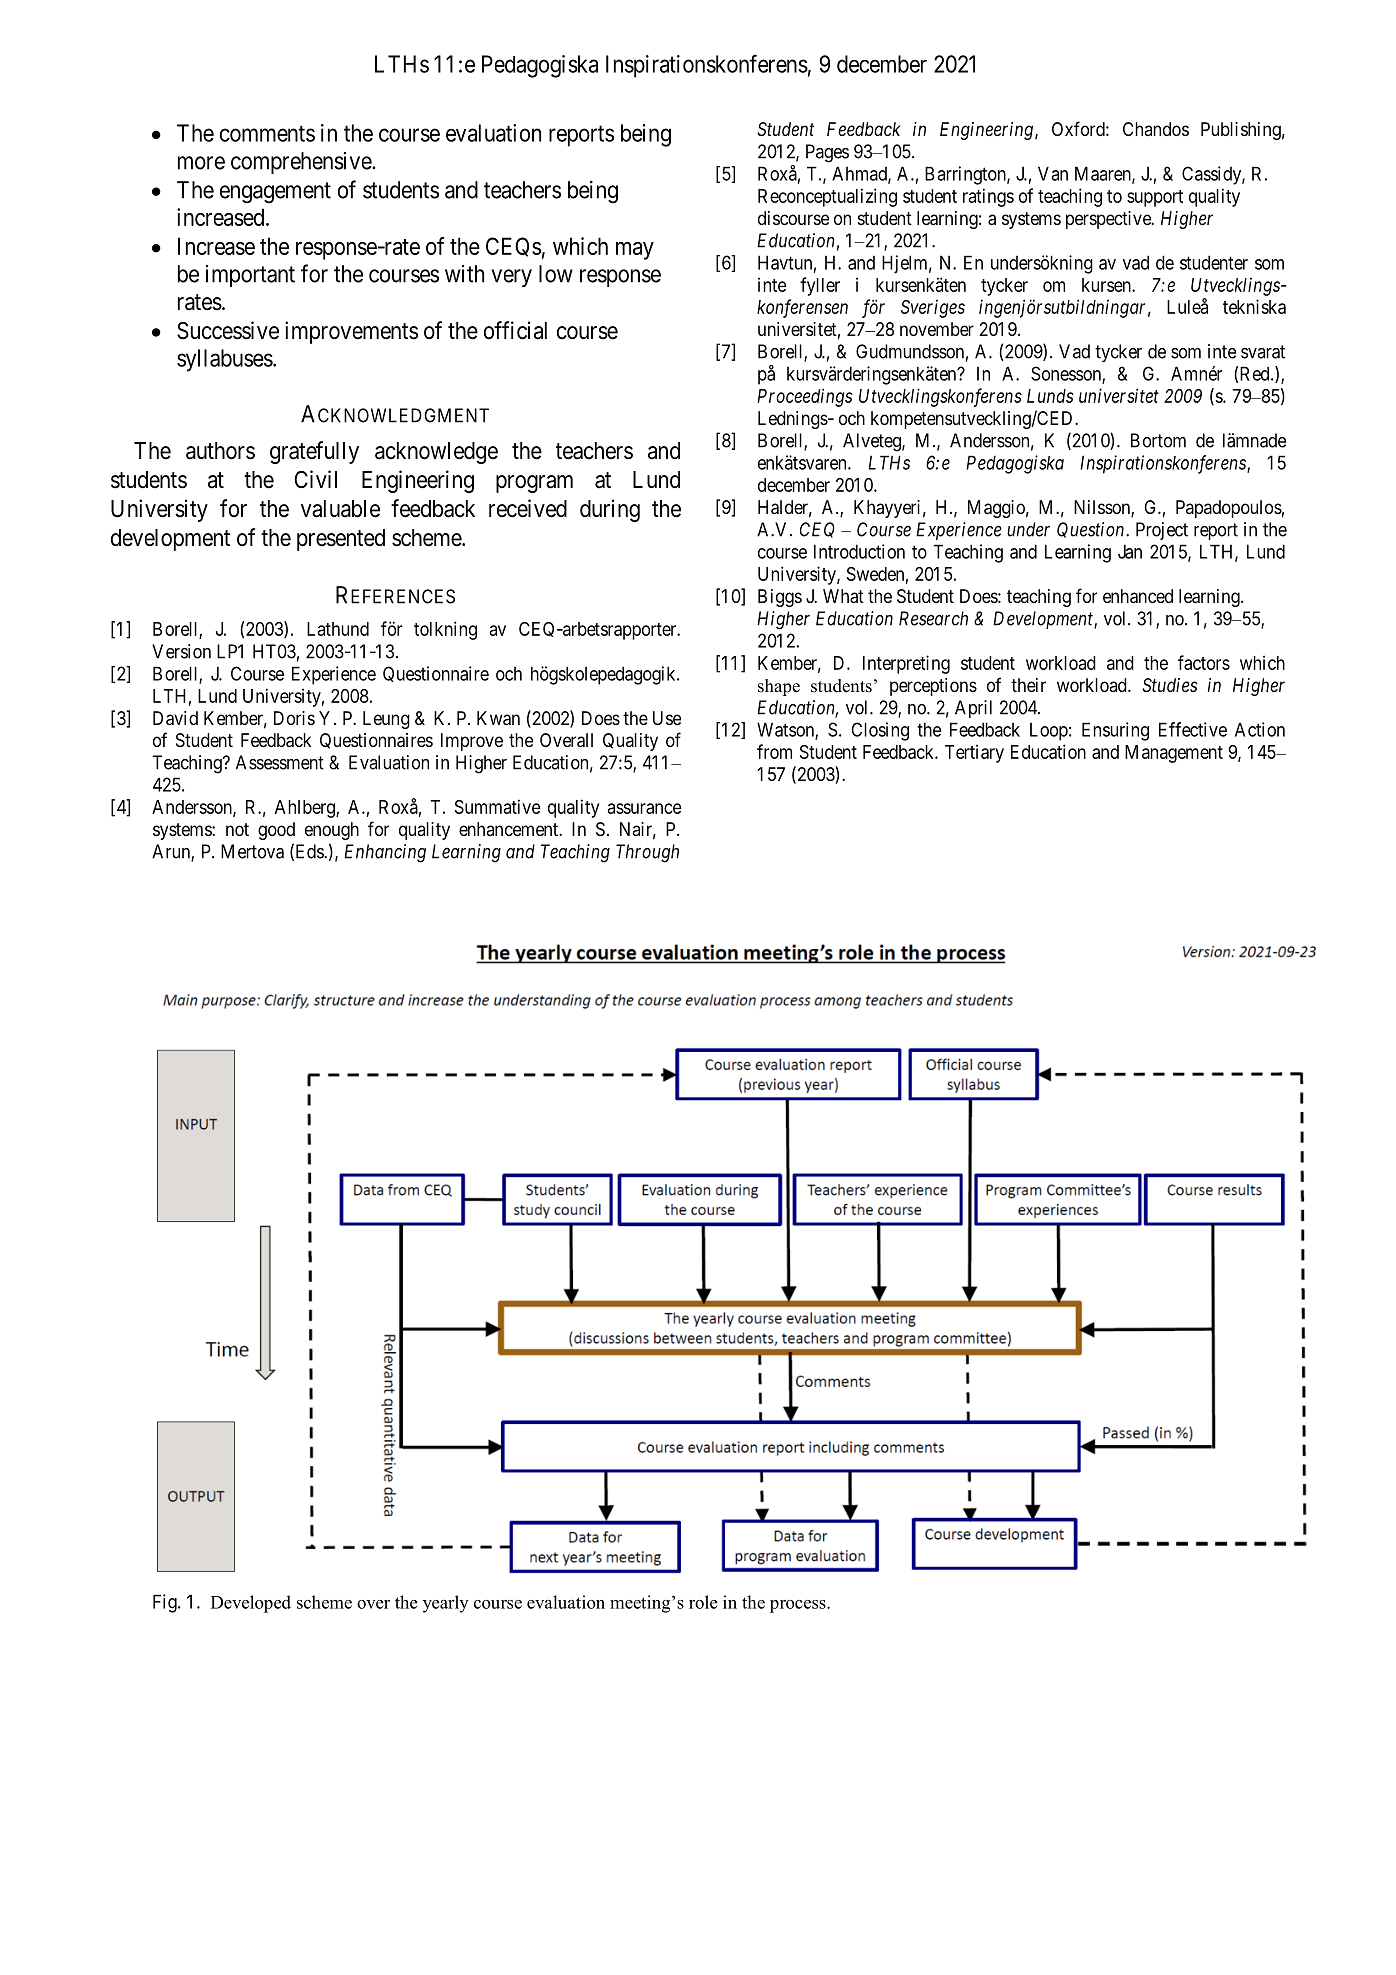  I want to click on during, so click(610, 510).
